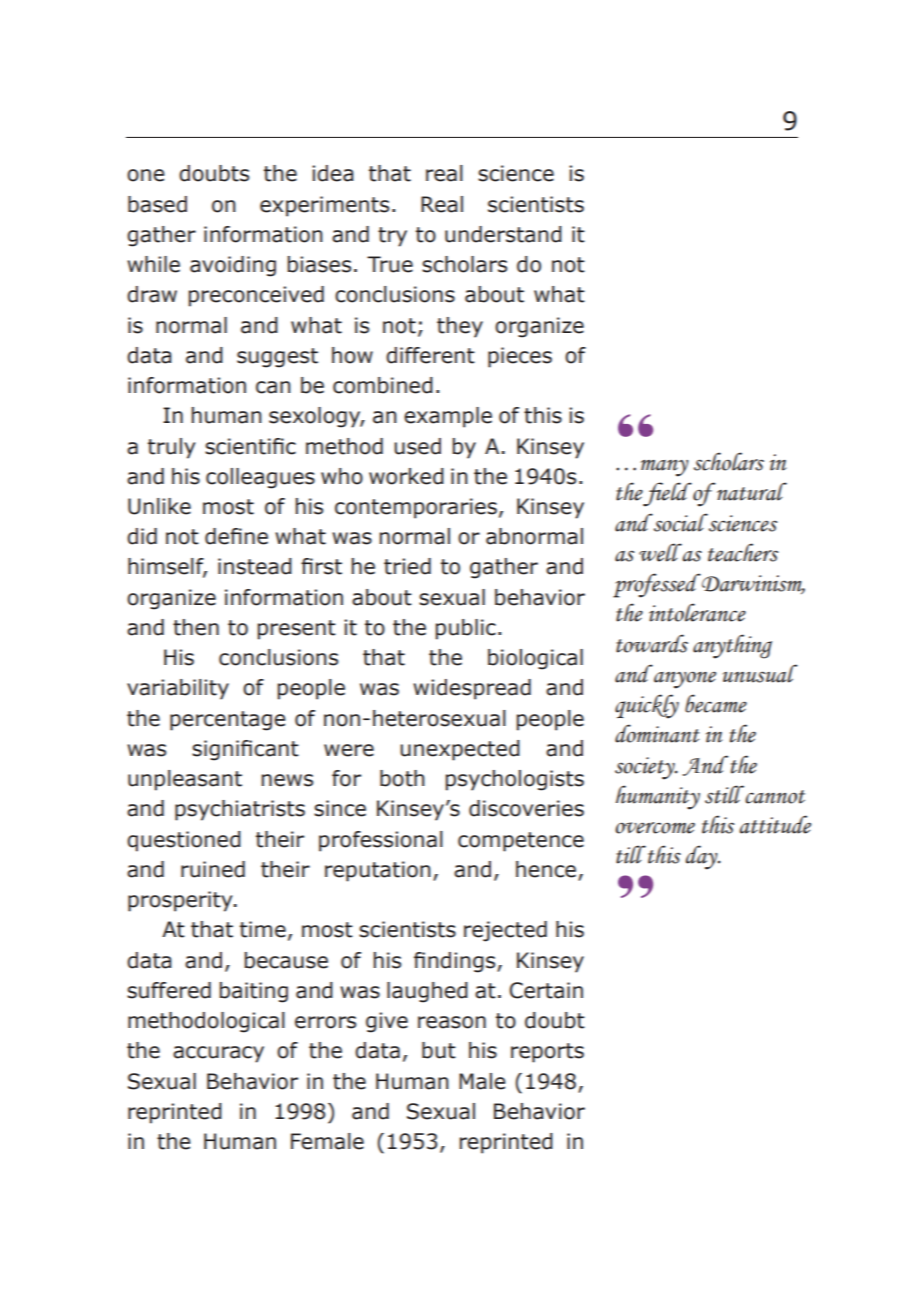 Image resolution: width=924 pixels, height=1295 pixels. Describe the element at coordinates (697, 612) in the screenshot. I see `intolerance` at that location.
